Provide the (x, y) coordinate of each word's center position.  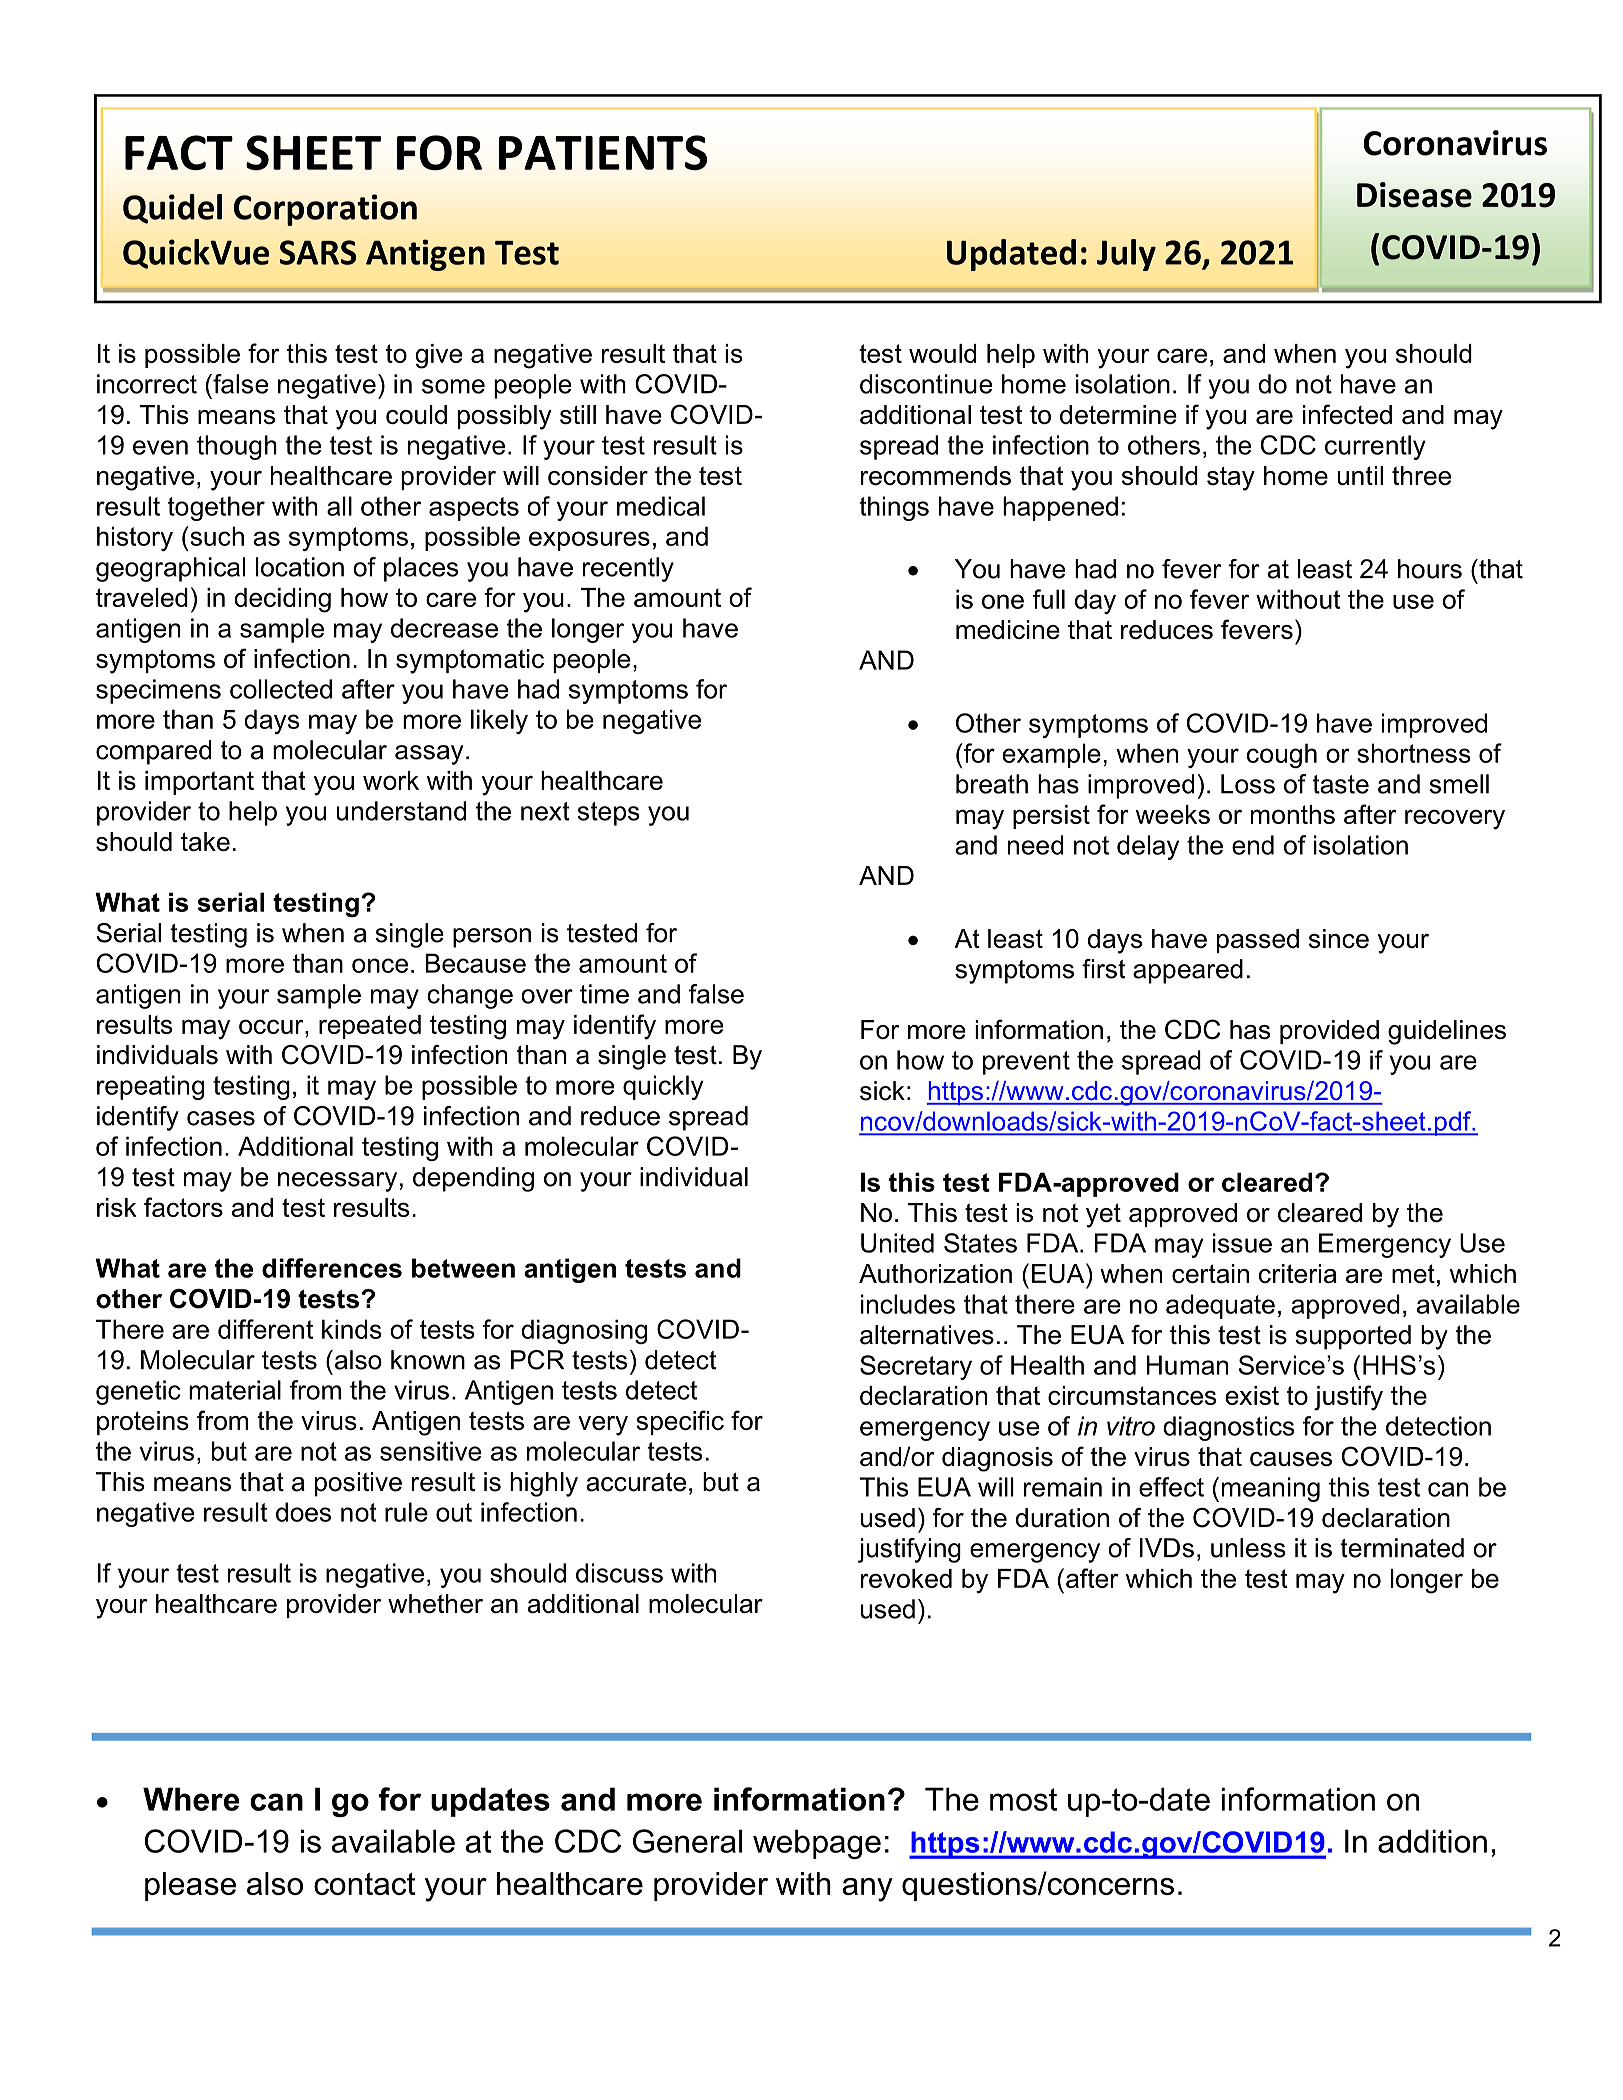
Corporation (325, 210)
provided (1329, 1032)
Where (191, 1799)
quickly (663, 1087)
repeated (370, 1027)
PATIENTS (603, 153)
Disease (1414, 195)
